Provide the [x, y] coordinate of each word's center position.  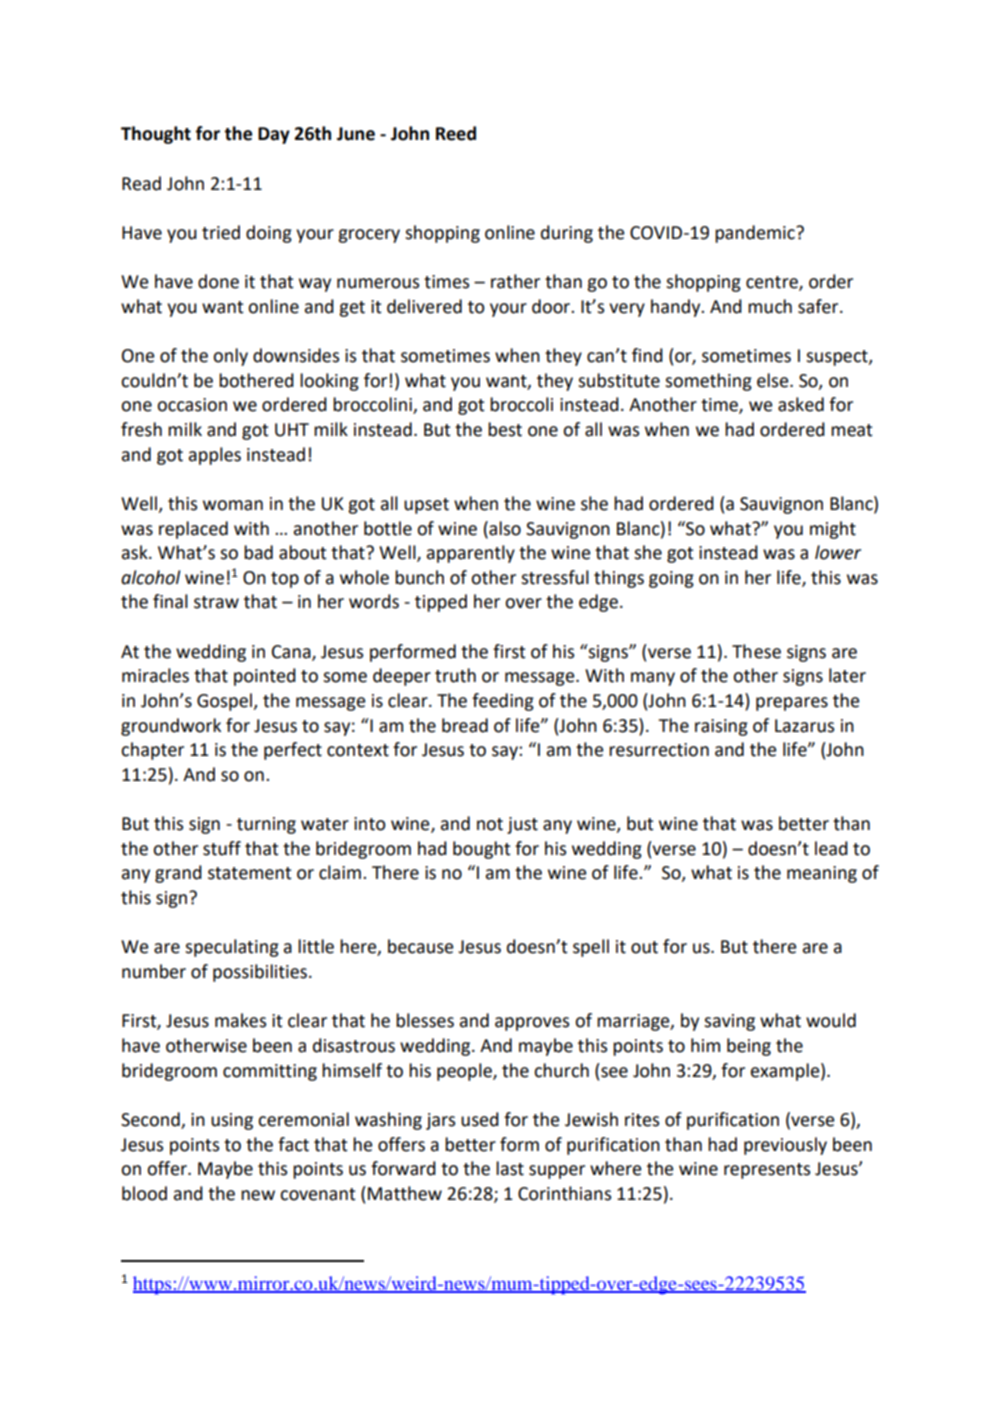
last [510, 1168]
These [756, 651]
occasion [192, 405]
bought [482, 850]
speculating [232, 948]
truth [455, 675]
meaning [822, 874]
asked [801, 404]
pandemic [756, 234]
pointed [265, 677]
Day [274, 135]
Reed [456, 133]
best [505, 429]
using [232, 1121]
